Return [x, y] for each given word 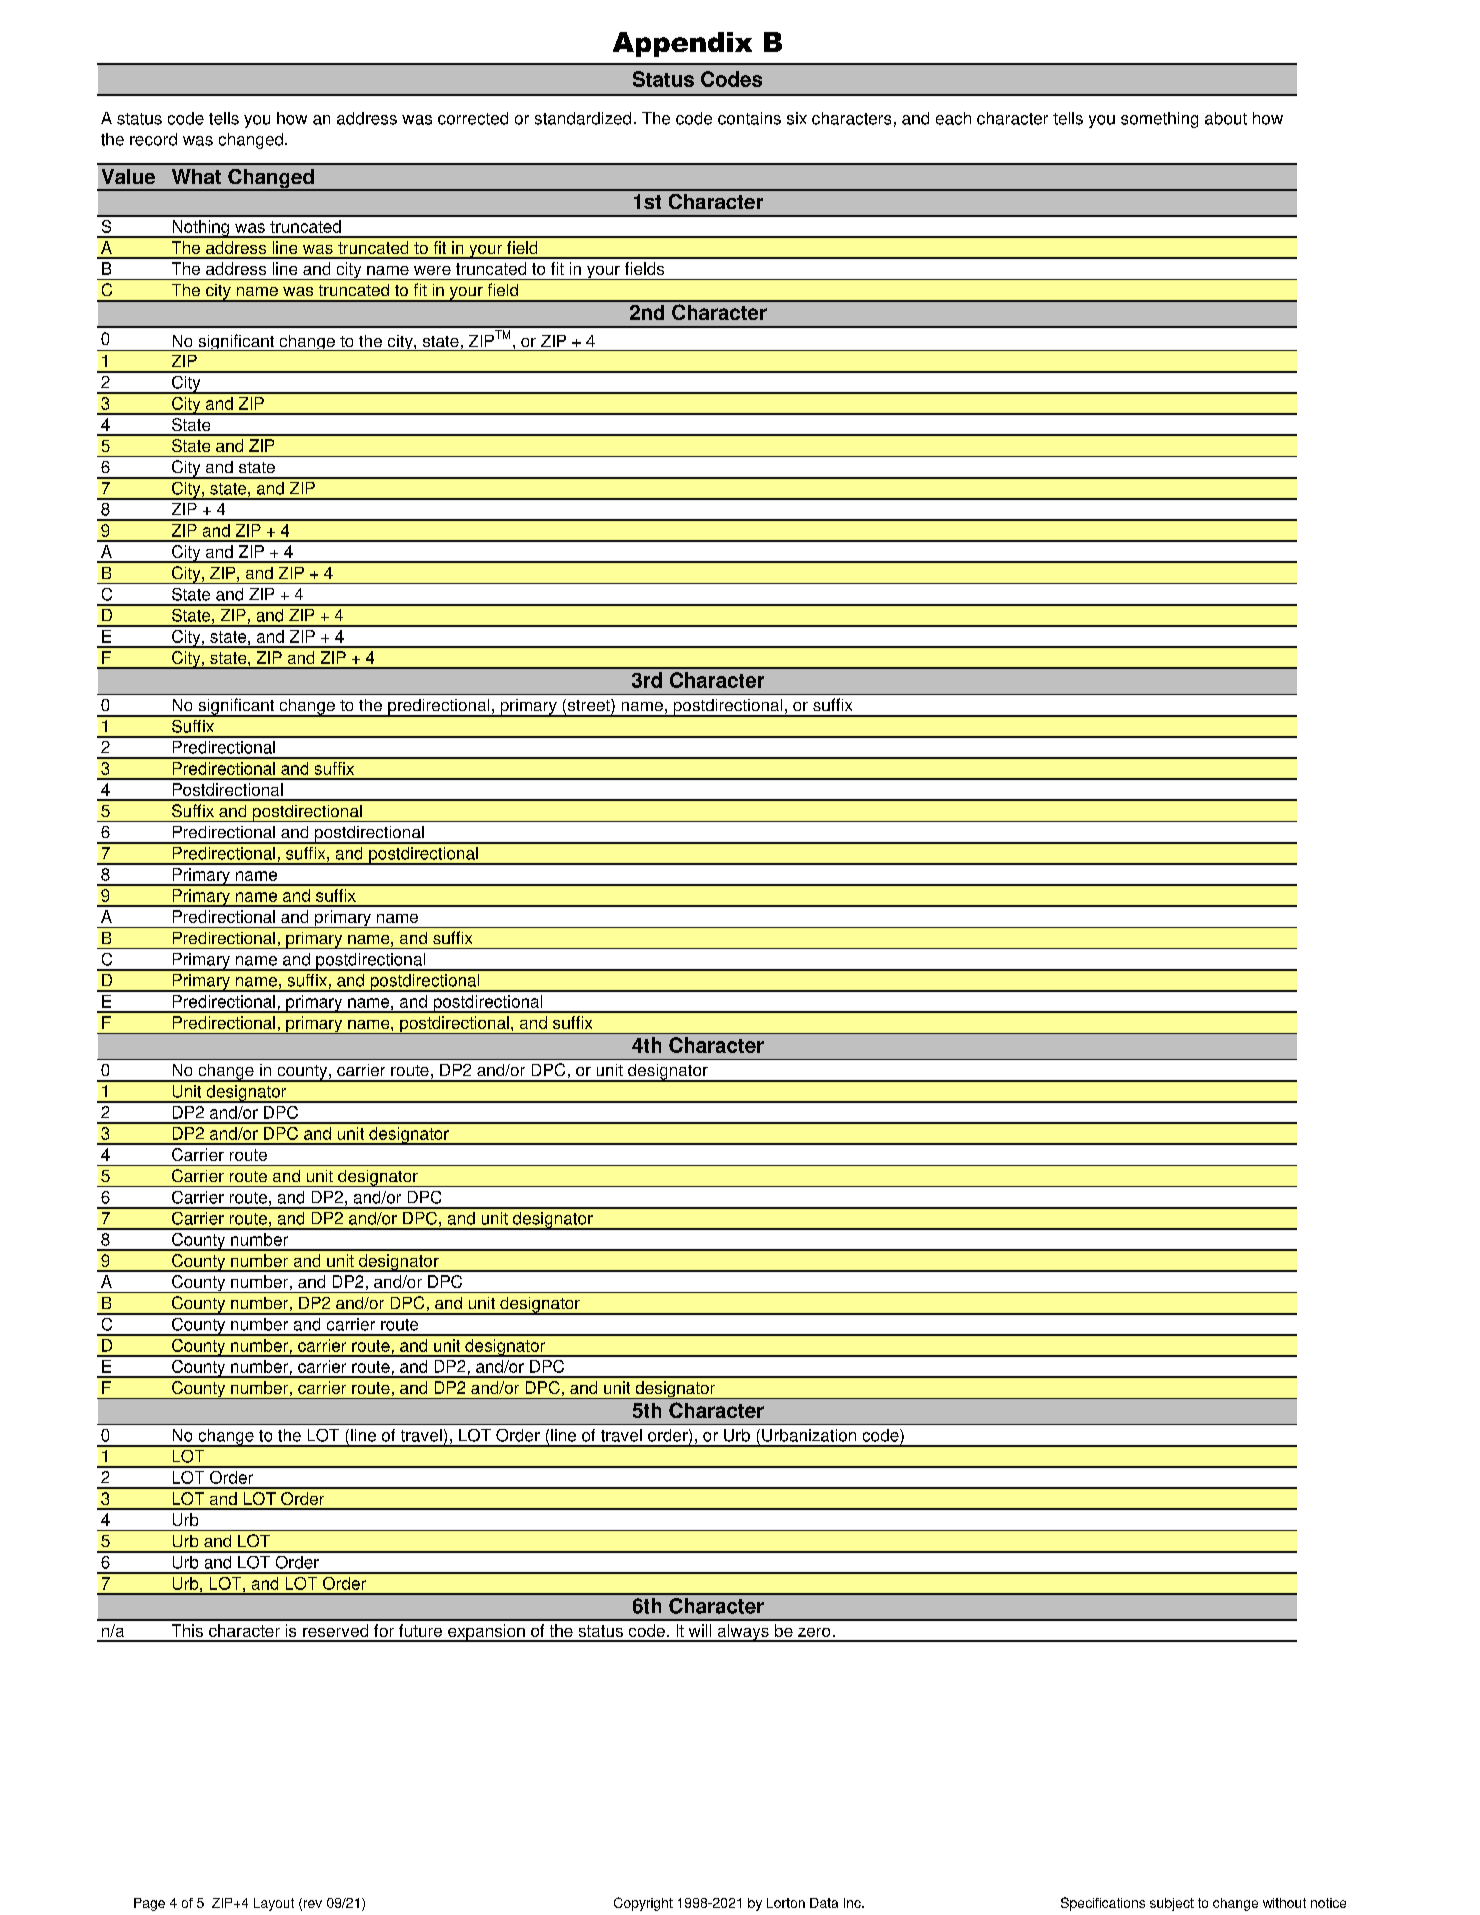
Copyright [643, 1904]
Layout [274, 1904]
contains [749, 118]
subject [1172, 1904]
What [196, 176]
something [1159, 120]
